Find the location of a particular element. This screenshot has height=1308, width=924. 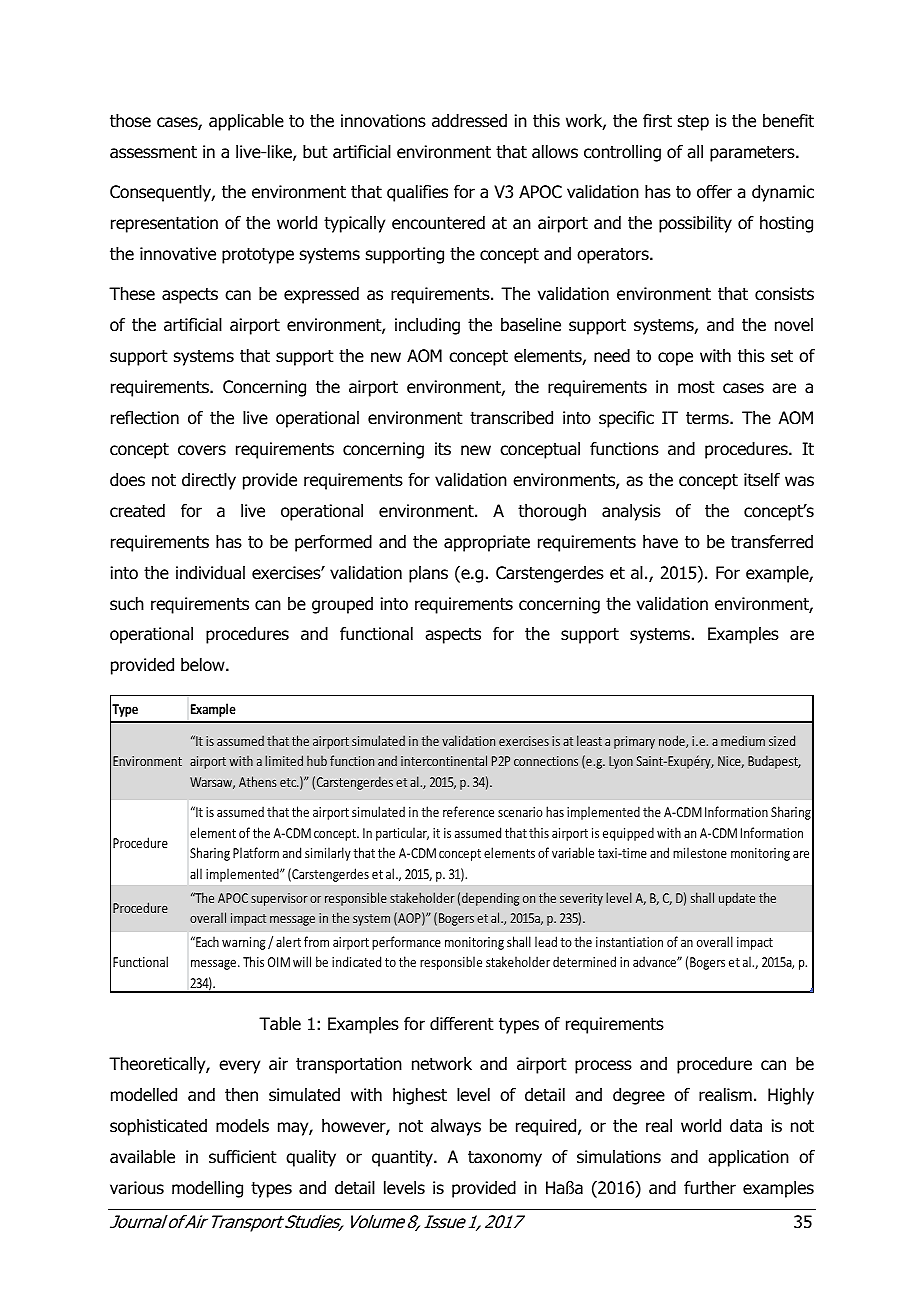

plans is located at coordinates (428, 574).
